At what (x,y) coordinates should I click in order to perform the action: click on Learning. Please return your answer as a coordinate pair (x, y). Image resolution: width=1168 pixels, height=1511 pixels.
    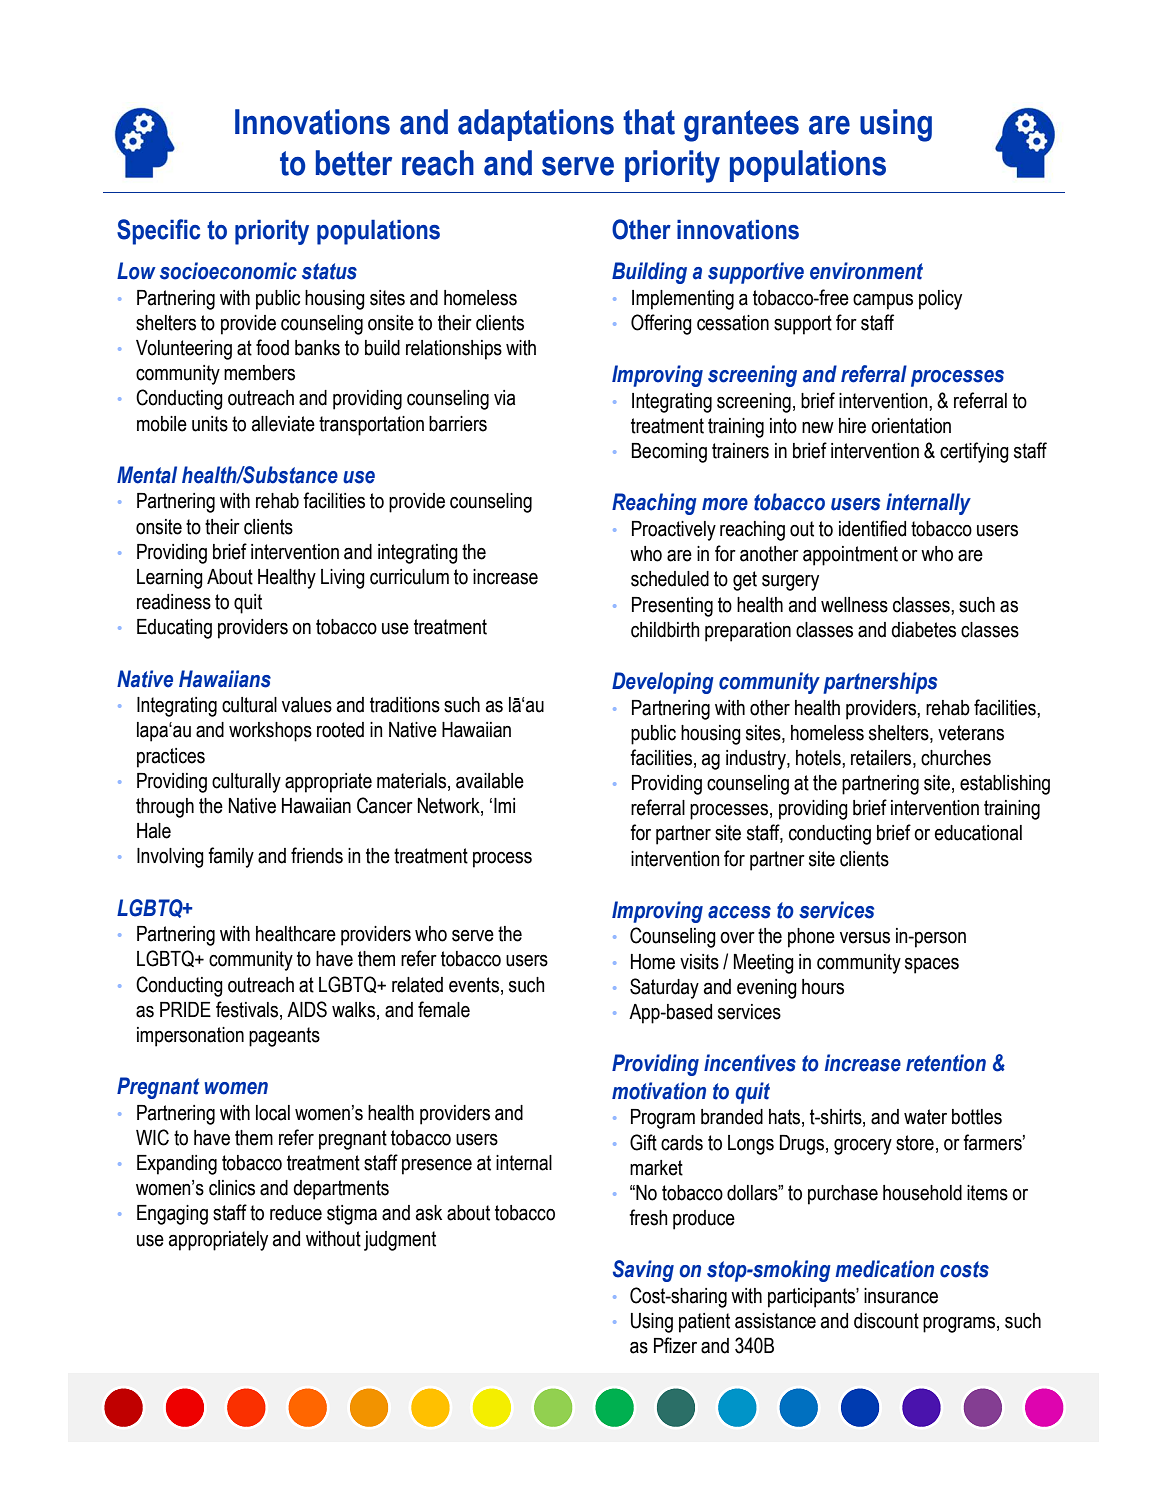
    Looking at the image, I should click on (170, 579).
